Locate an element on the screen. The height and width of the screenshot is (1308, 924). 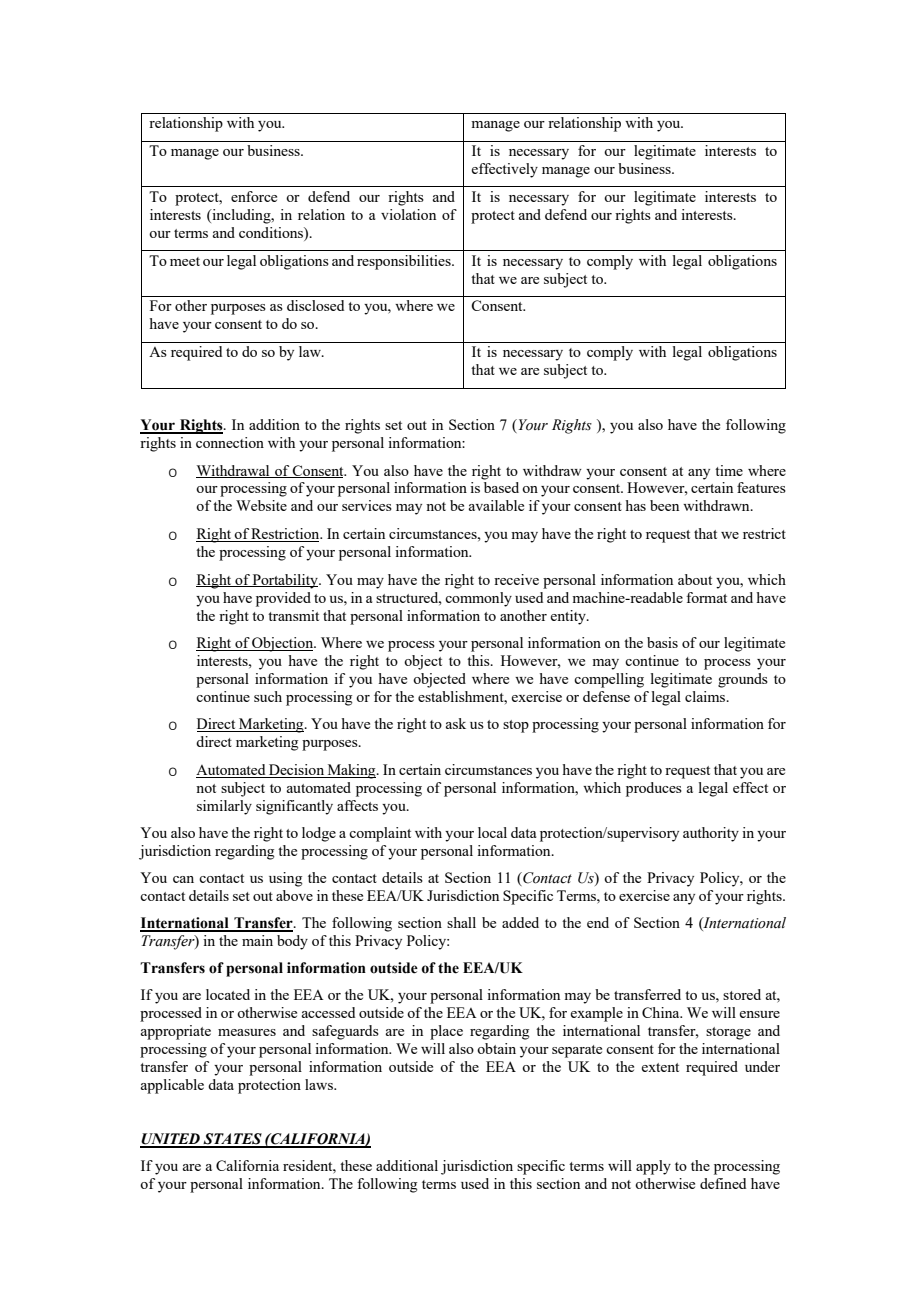
responsibilities is located at coordinates (405, 262).
